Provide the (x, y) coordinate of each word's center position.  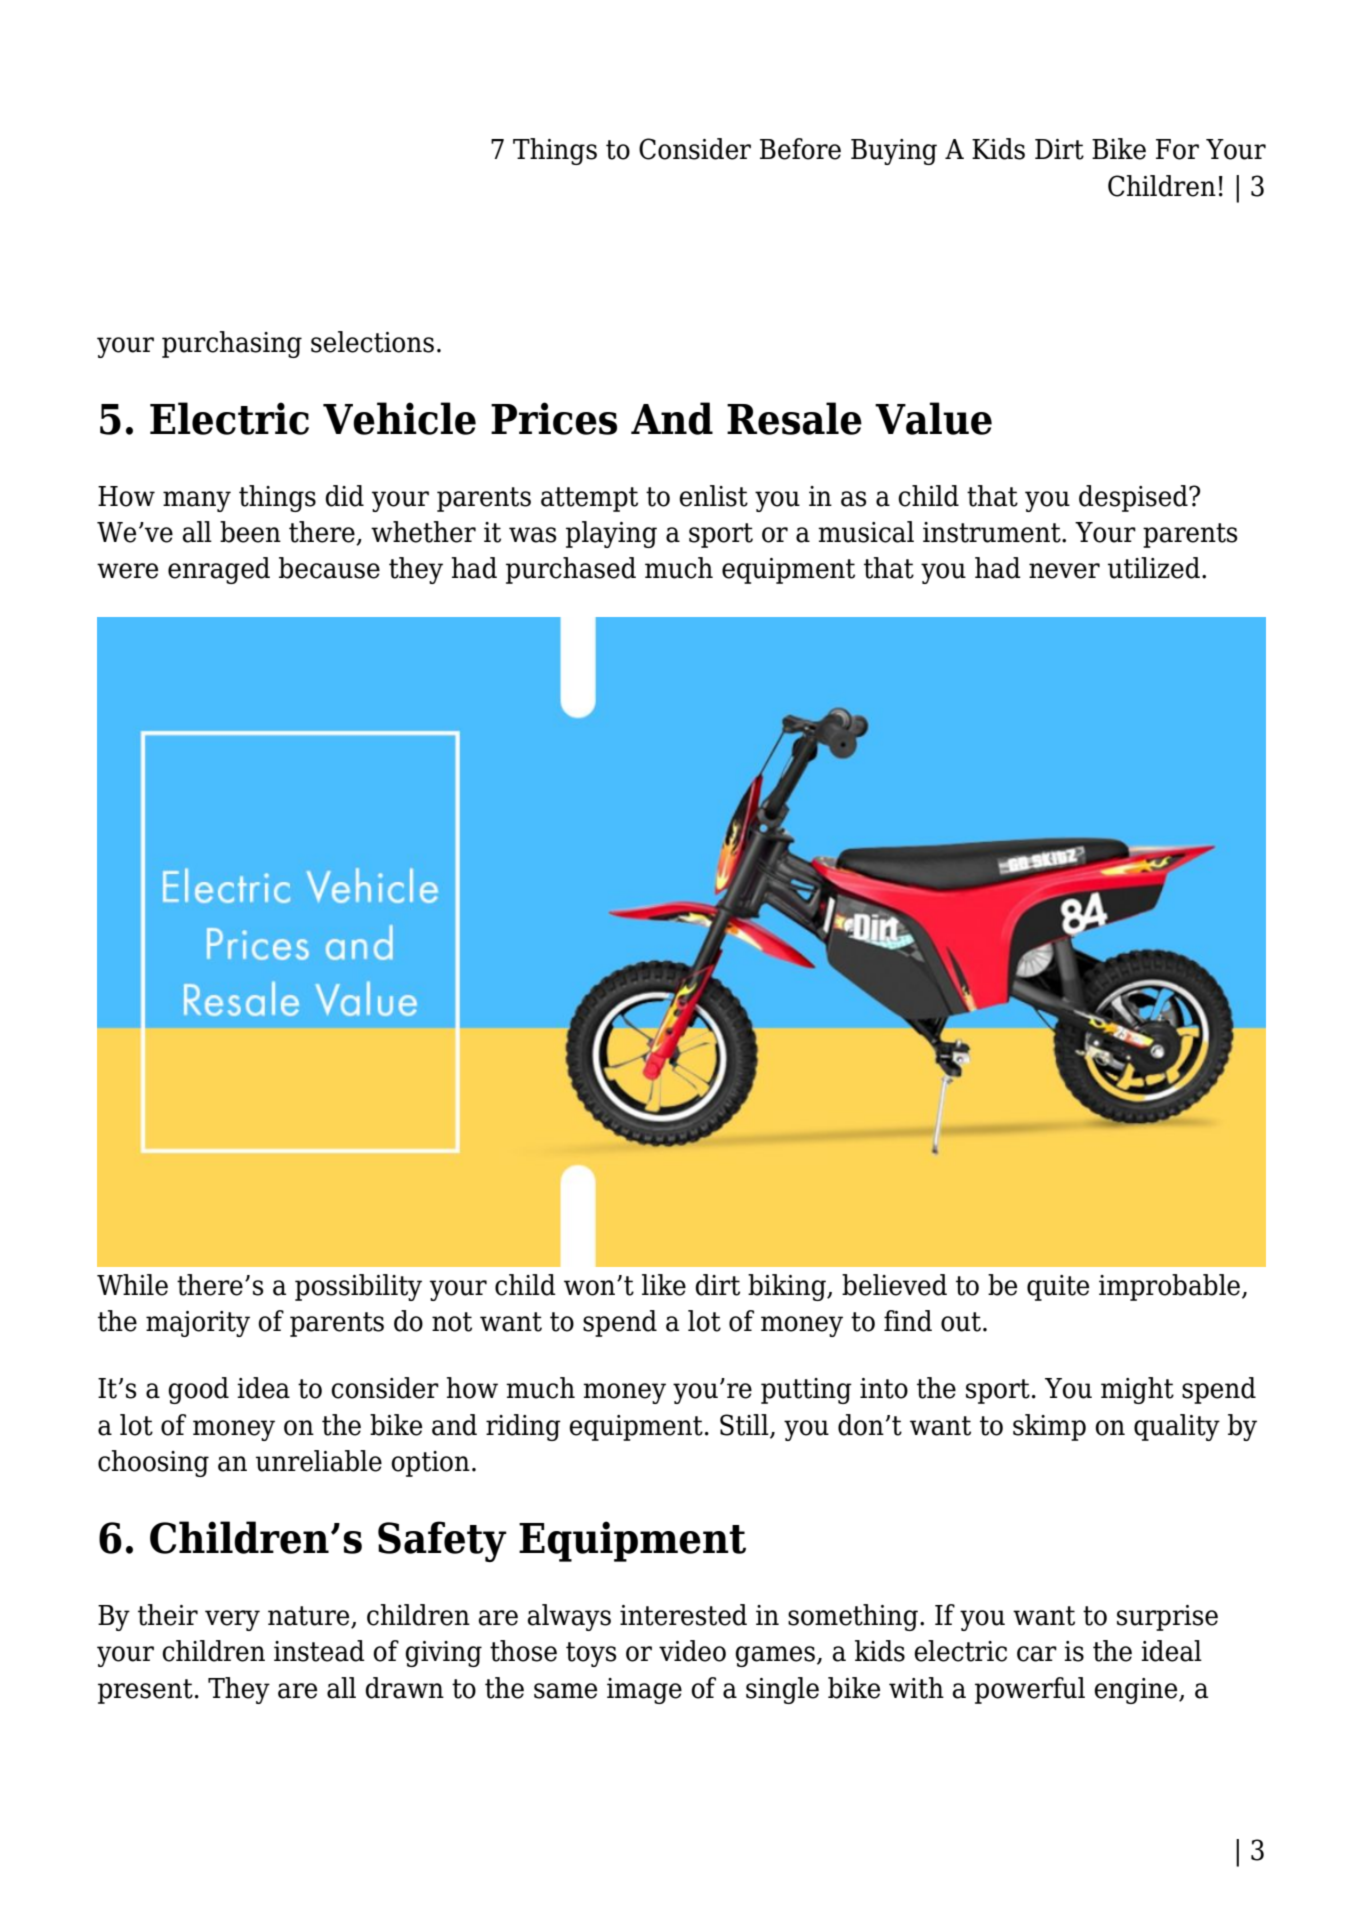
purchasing (232, 344)
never (1064, 571)
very (232, 1620)
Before (800, 149)
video (692, 1651)
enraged (219, 570)
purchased (571, 570)
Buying (894, 152)
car (1037, 1654)
